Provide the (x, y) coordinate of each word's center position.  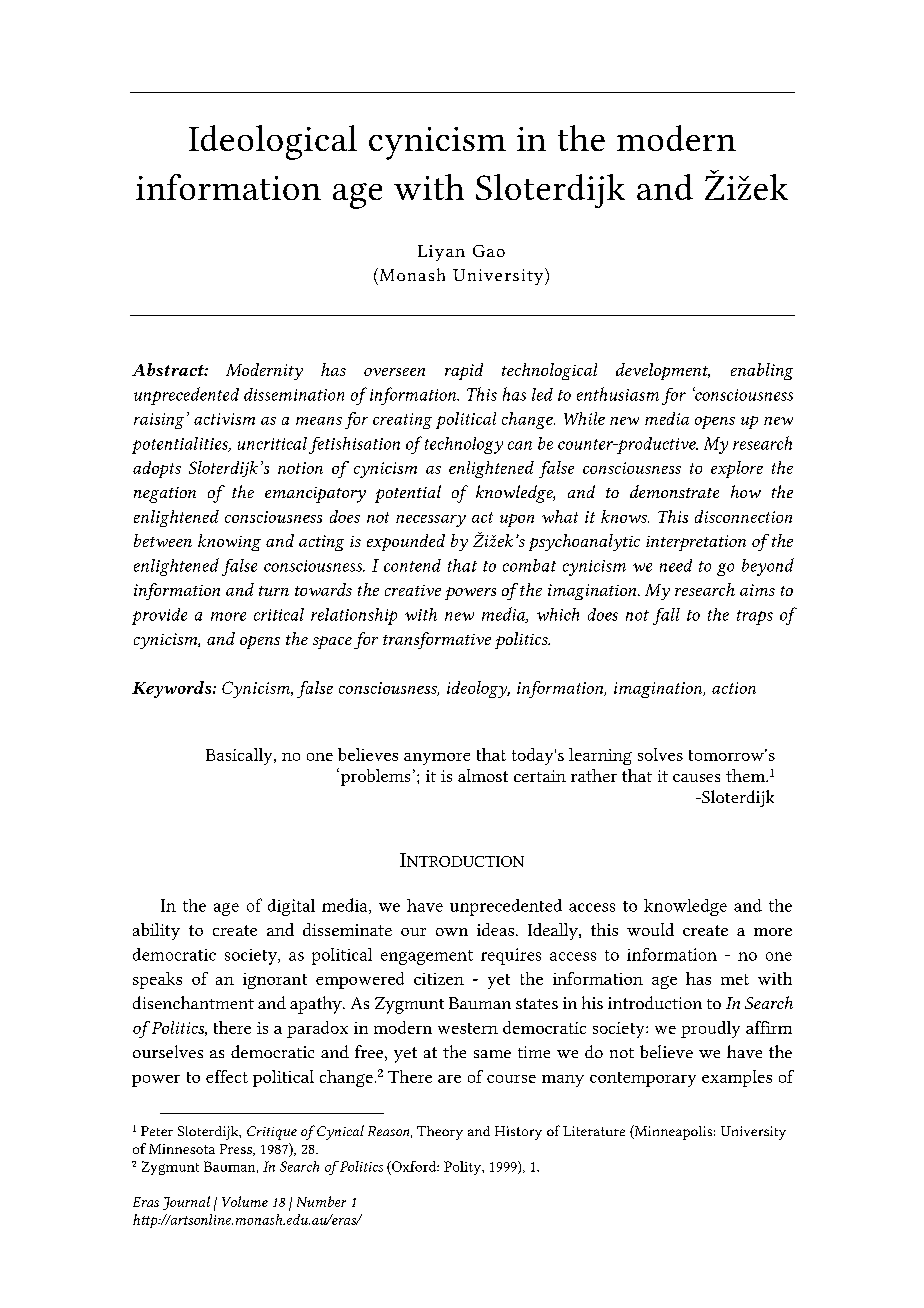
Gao (489, 251)
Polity (463, 1168)
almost (483, 775)
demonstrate (674, 491)
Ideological (273, 142)
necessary (431, 521)
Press (237, 1150)
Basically (240, 756)
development (663, 371)
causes (696, 778)
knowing (229, 542)
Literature (594, 1131)
